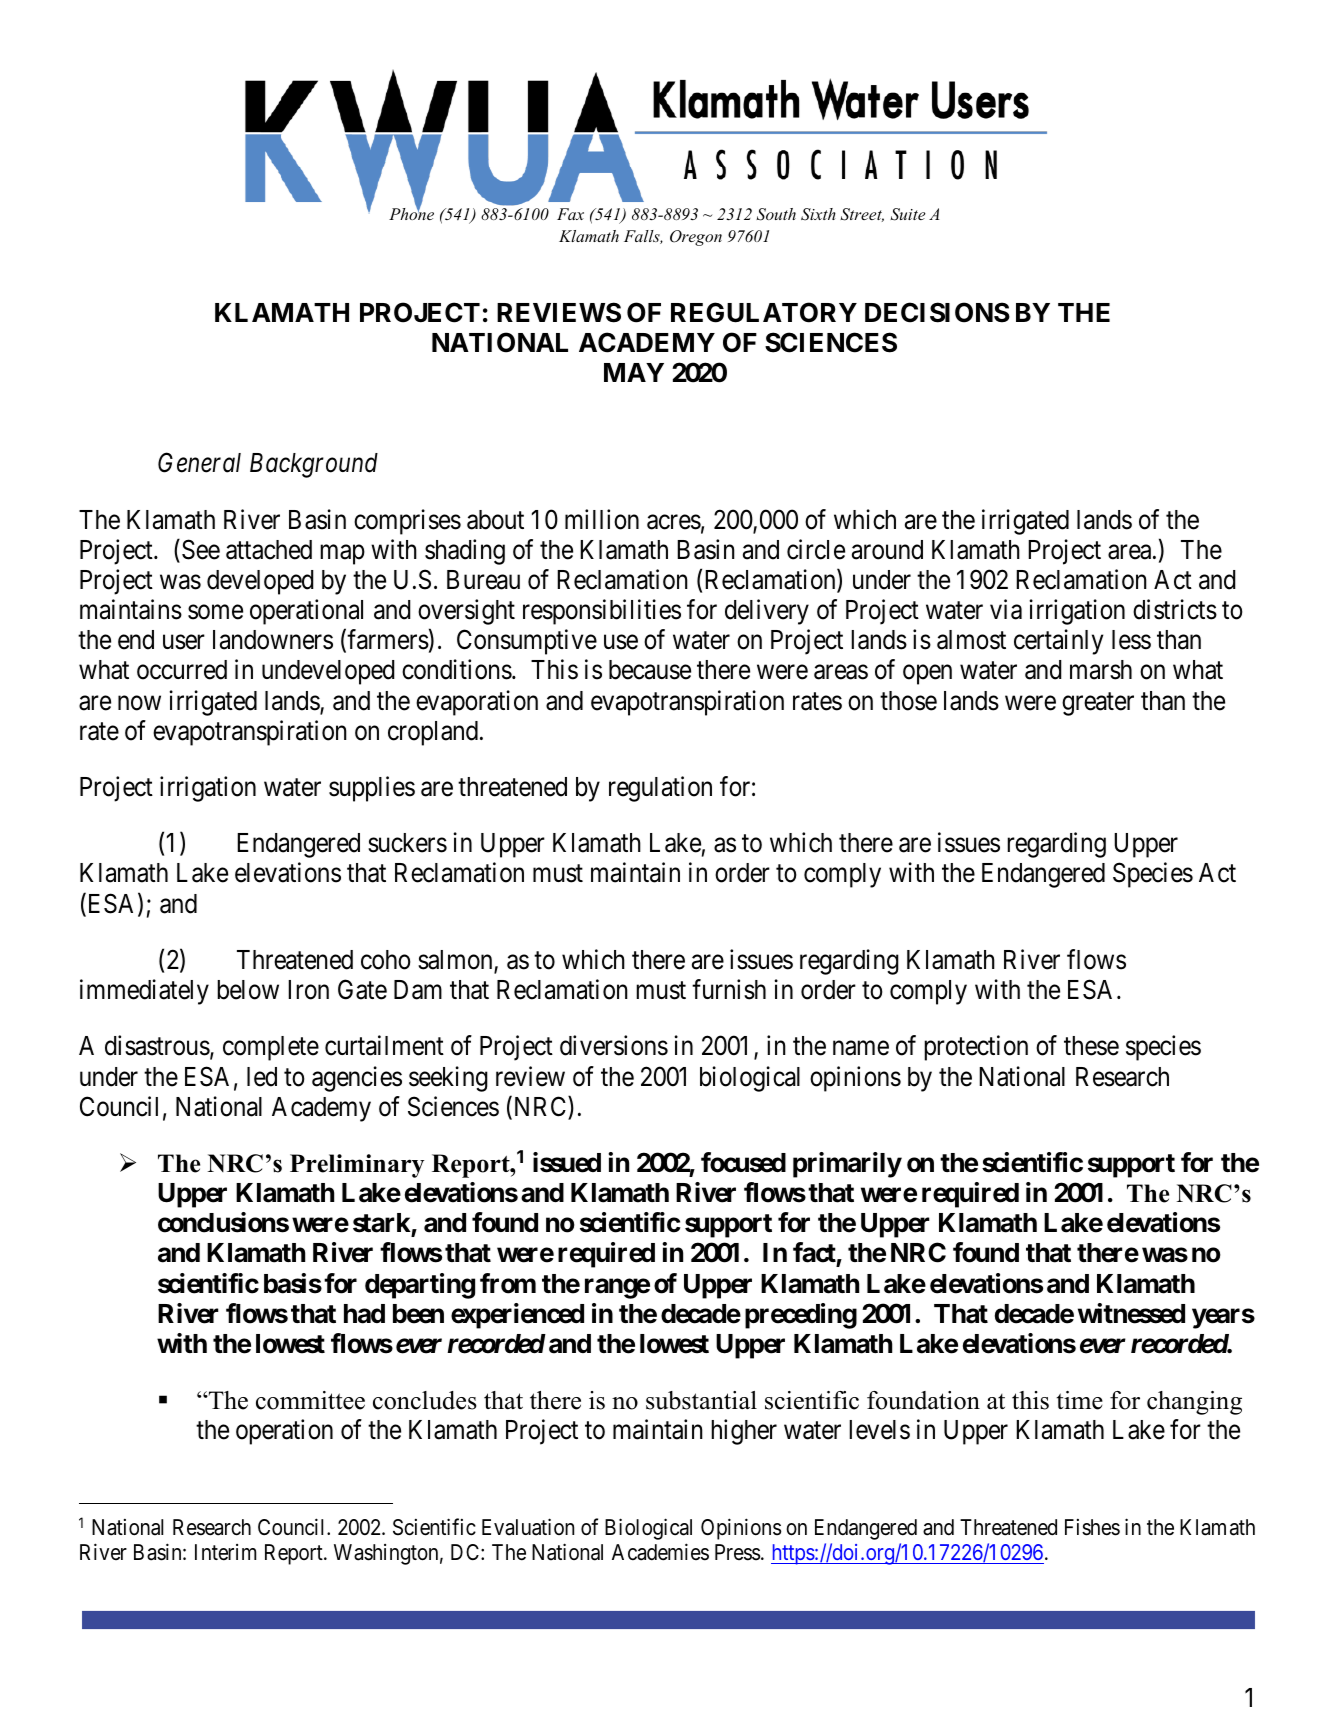 The height and width of the screenshot is (1729, 1336). Describe the element at coordinates (1092, 1527) in the screenshot. I see `Fishes` at that location.
